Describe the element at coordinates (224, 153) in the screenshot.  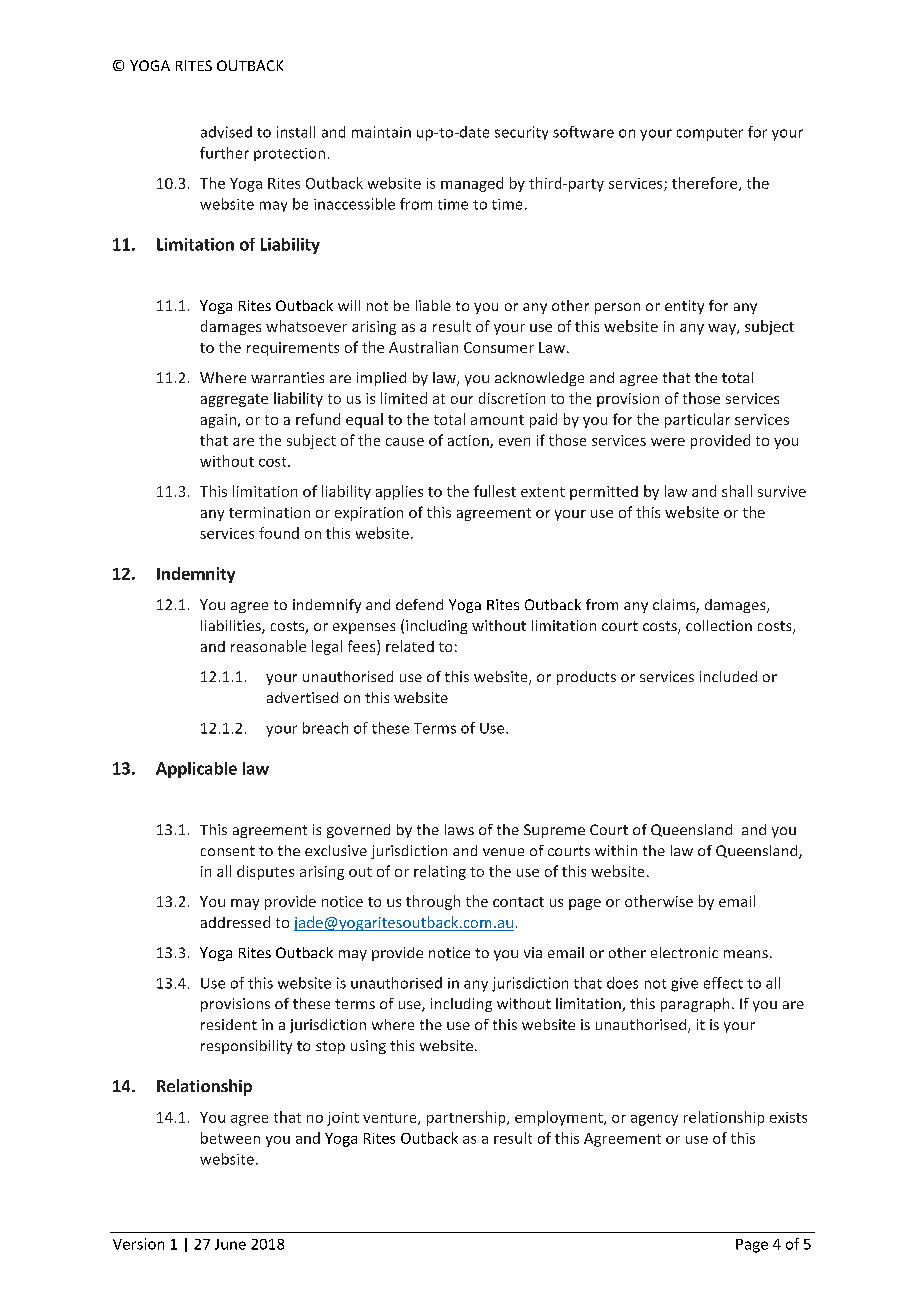
I see `further` at that location.
